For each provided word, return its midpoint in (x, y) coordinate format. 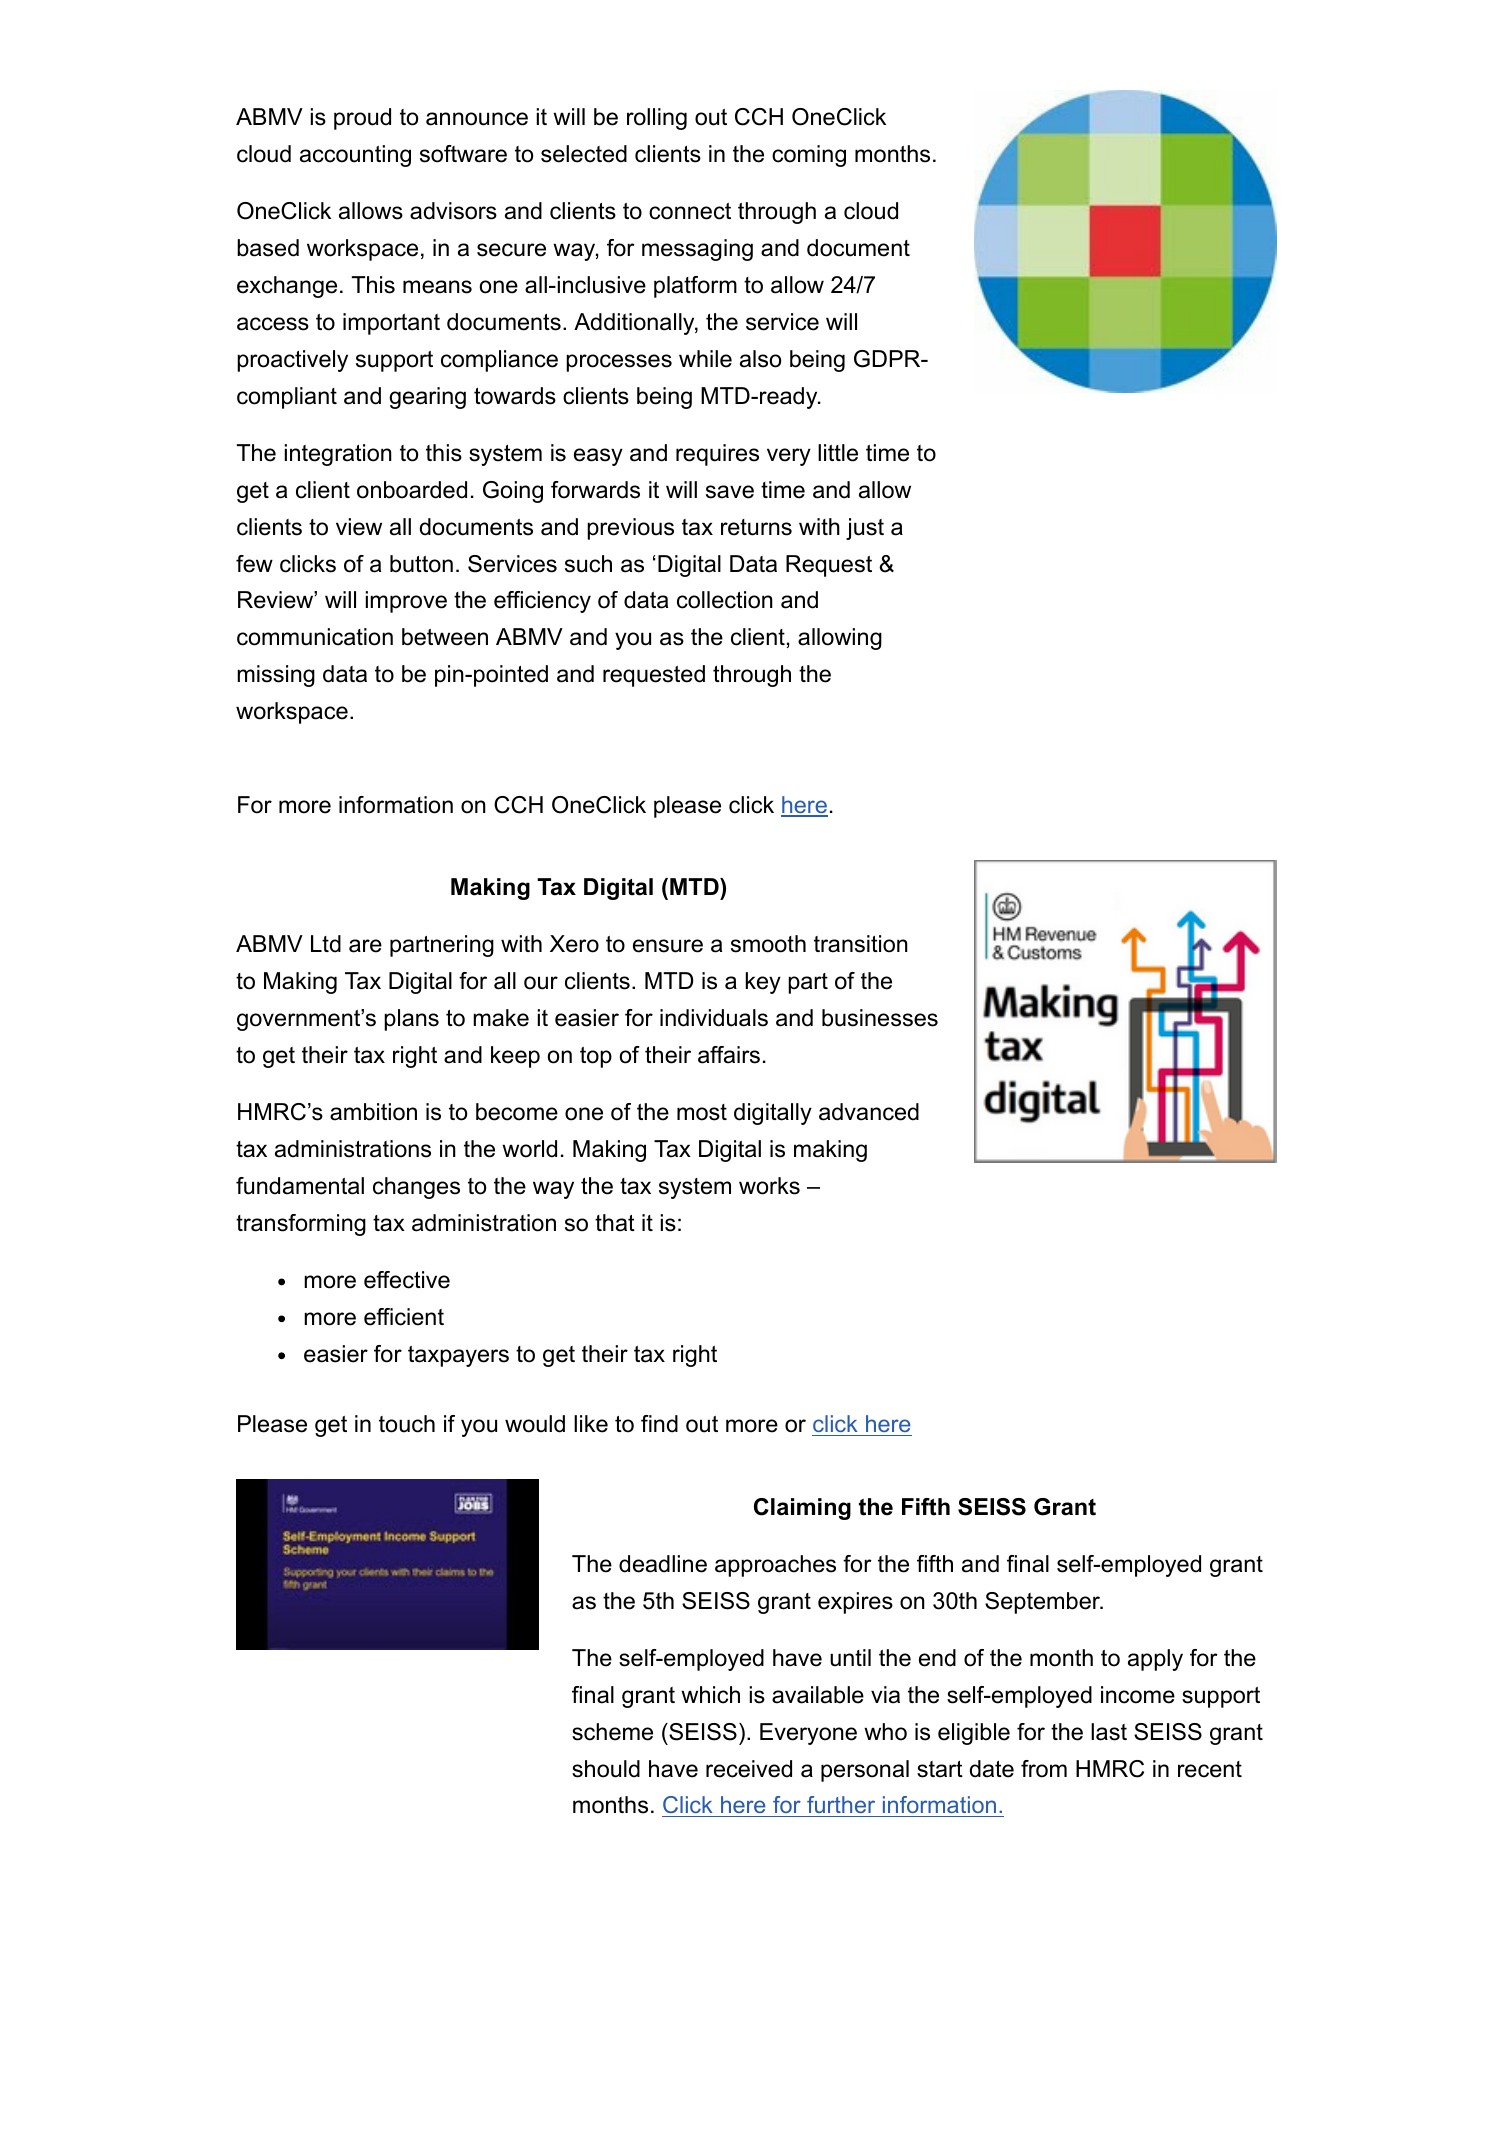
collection (725, 600)
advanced (869, 1112)
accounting (355, 156)
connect (690, 211)
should (606, 1769)
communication (315, 637)
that (615, 1223)
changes (416, 1188)
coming (809, 156)
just (865, 529)
